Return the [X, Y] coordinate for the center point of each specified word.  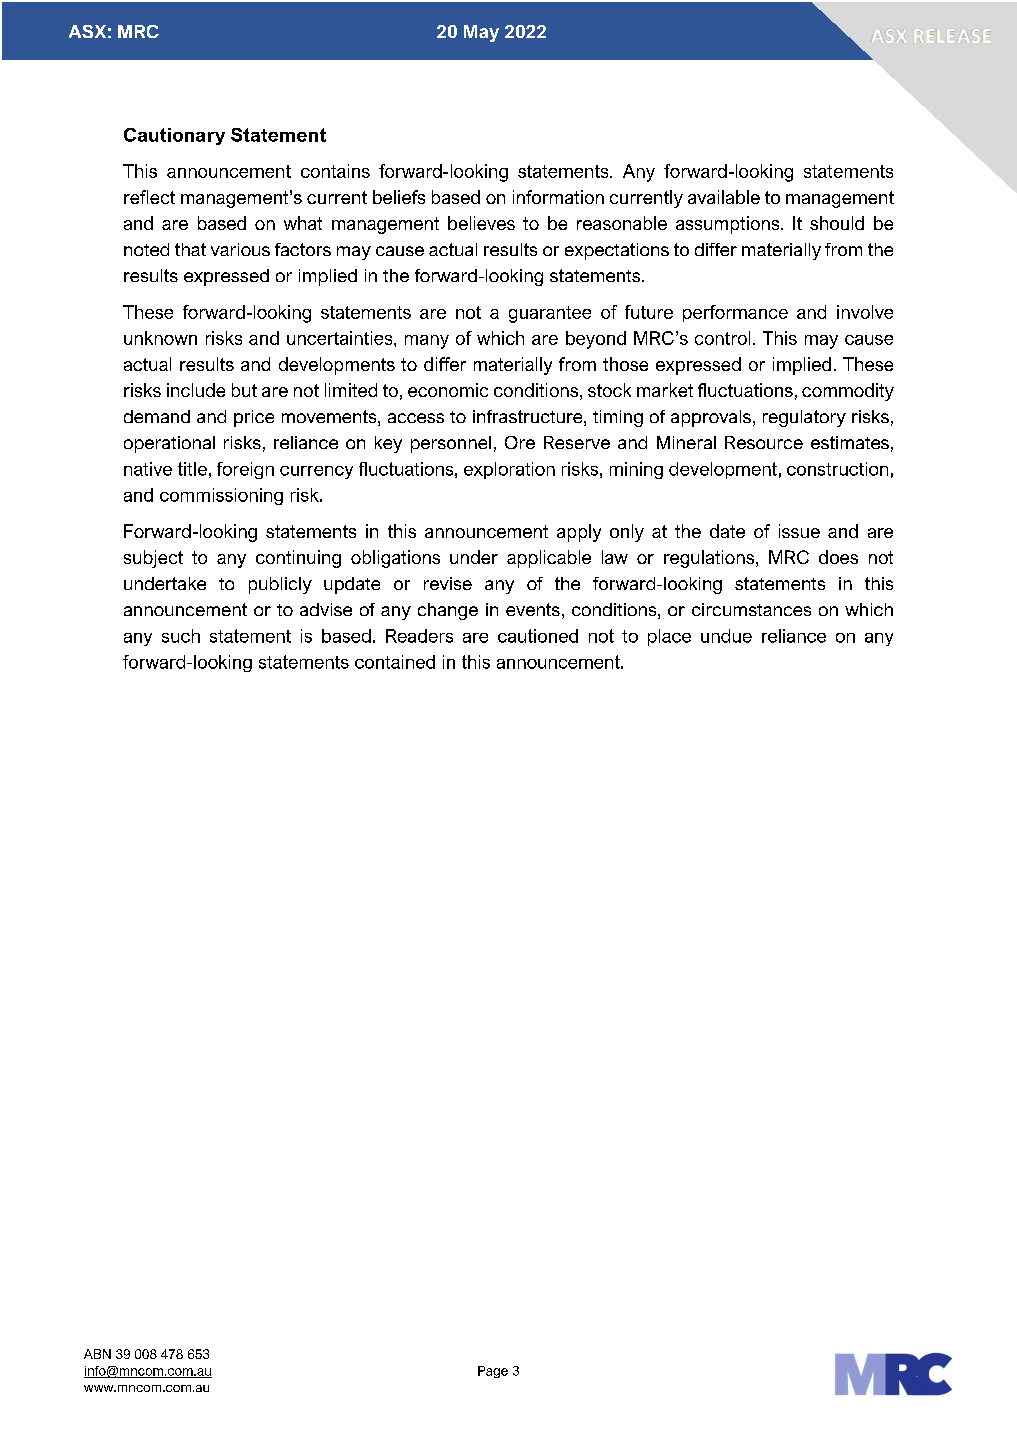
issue [799, 531]
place [669, 637]
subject [153, 559]
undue [726, 636]
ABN [97, 1354]
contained [395, 662]
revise [448, 583]
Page [493, 1372]
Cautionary [174, 136]
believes [481, 223]
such [181, 636]
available [724, 197]
